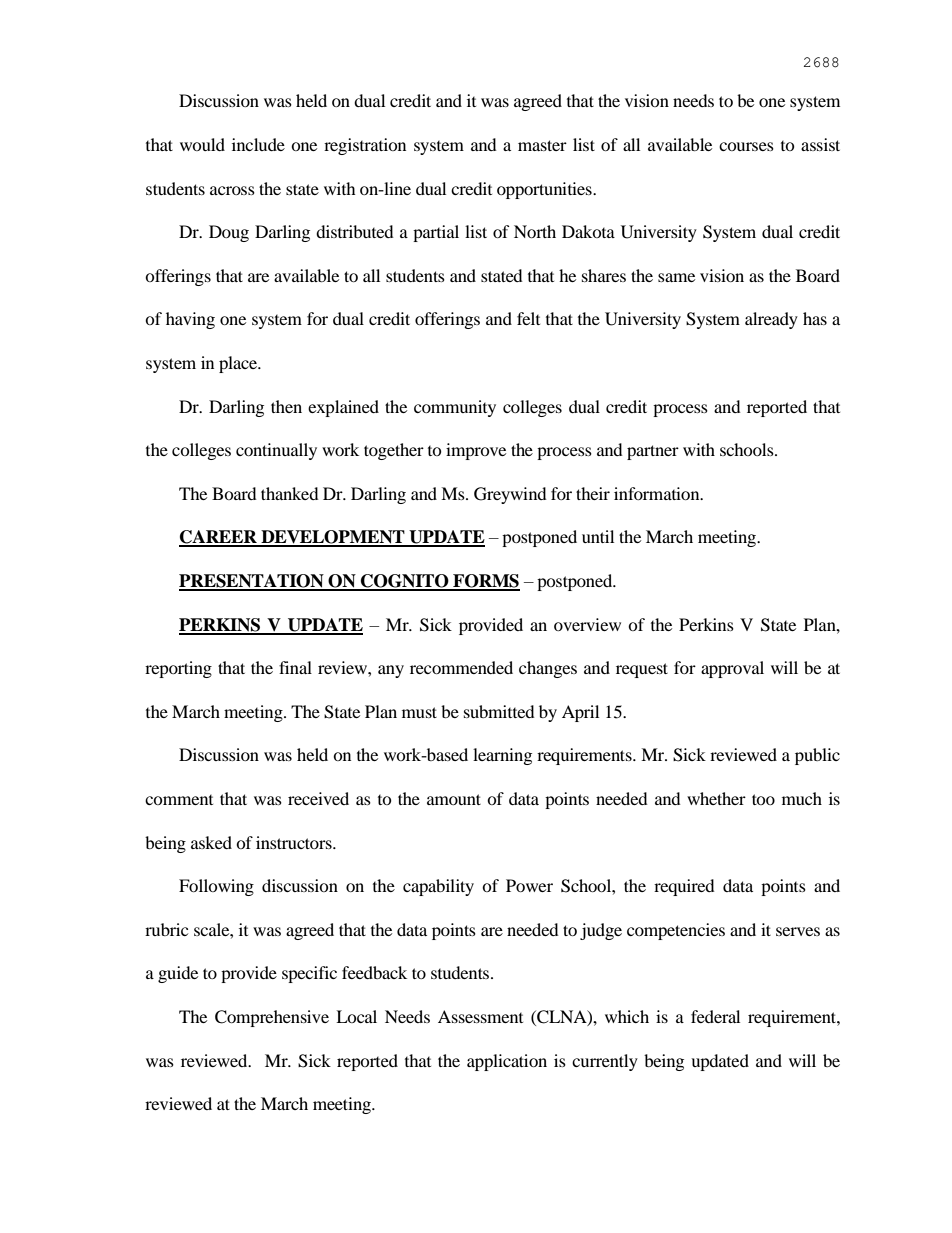 The image size is (952, 1233). I want to click on place, so click(239, 364).
